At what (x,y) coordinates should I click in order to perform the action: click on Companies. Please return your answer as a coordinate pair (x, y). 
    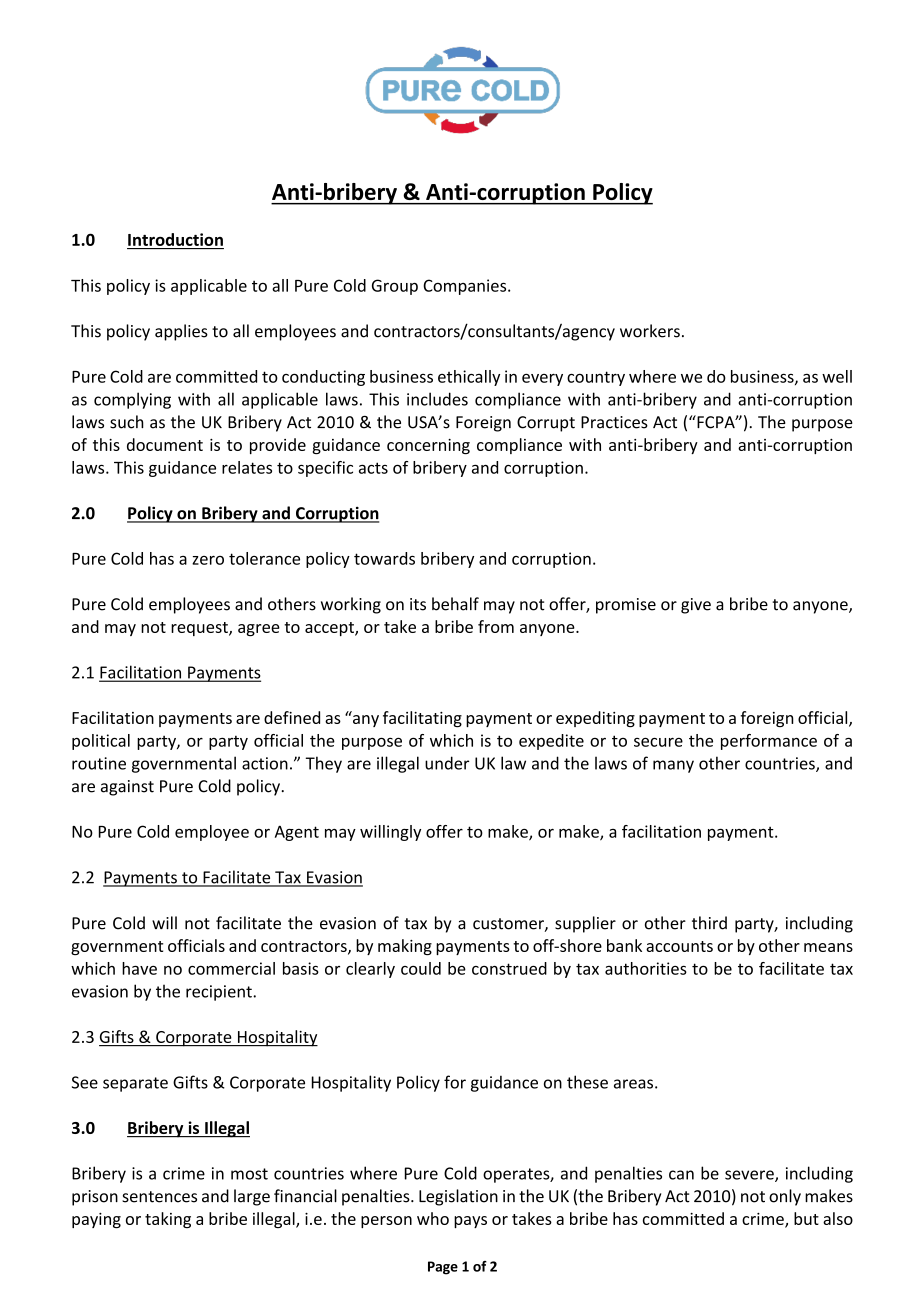
    Looking at the image, I should click on (466, 287).
